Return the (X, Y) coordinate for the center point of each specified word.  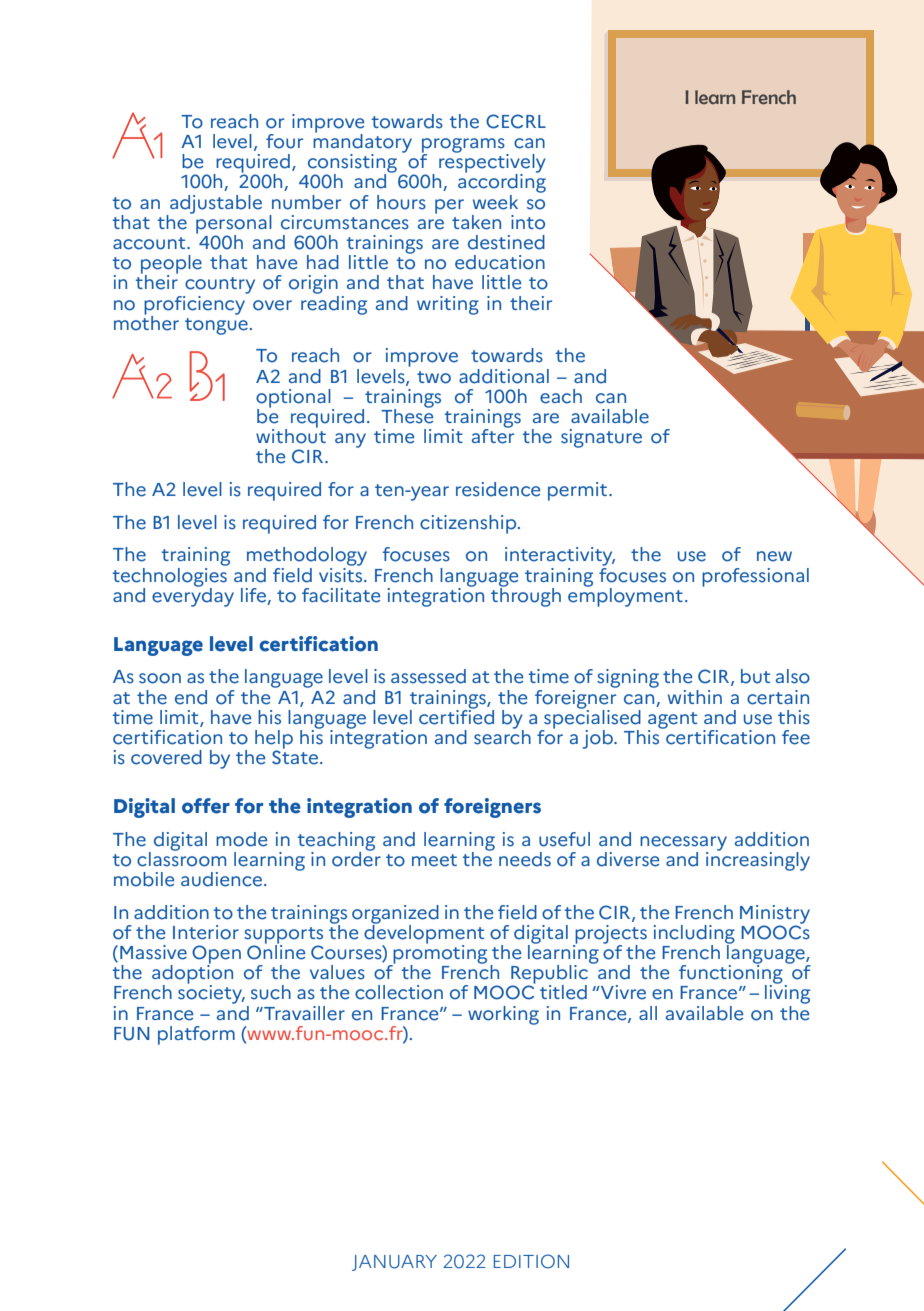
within (695, 697)
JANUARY (394, 1263)
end (191, 697)
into (528, 222)
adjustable (215, 205)
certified (456, 716)
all (648, 1013)
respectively (492, 163)
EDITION (531, 1261)
